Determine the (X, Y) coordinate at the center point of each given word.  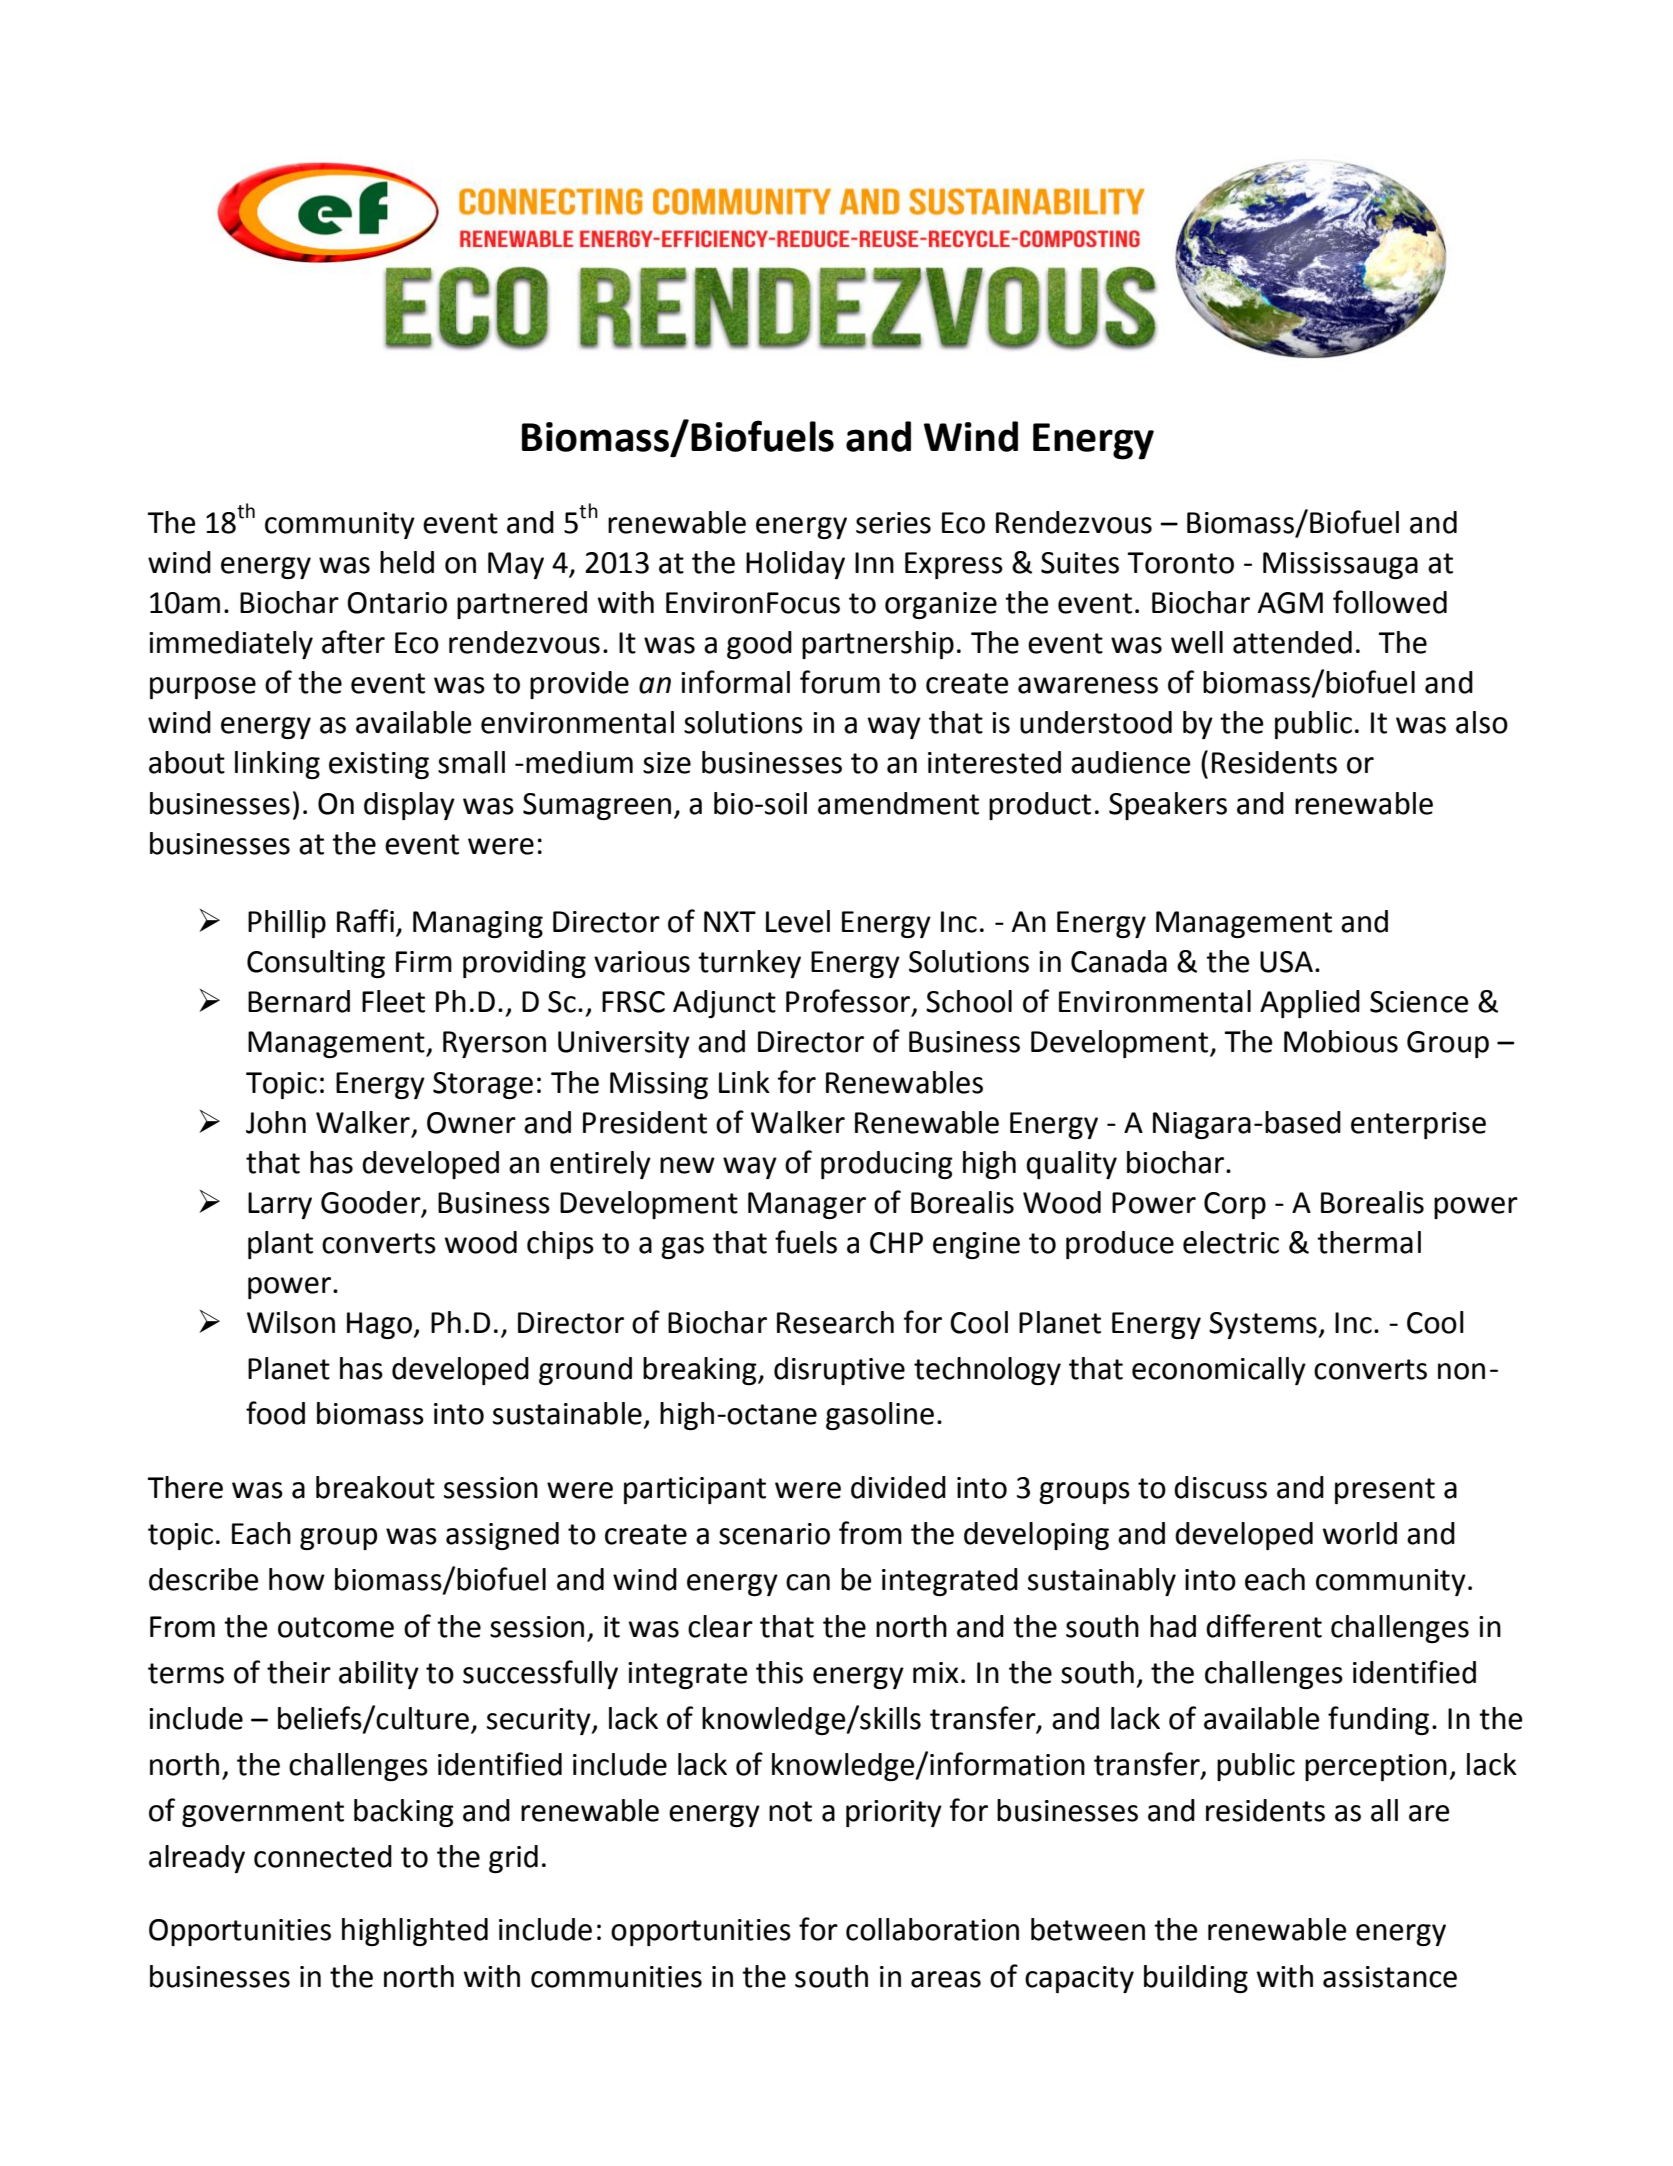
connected (323, 1856)
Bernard (299, 1001)
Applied (1310, 1004)
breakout (375, 1487)
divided (898, 1487)
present (1385, 1491)
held (407, 562)
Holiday (795, 565)
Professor (848, 1001)
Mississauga (1340, 565)
